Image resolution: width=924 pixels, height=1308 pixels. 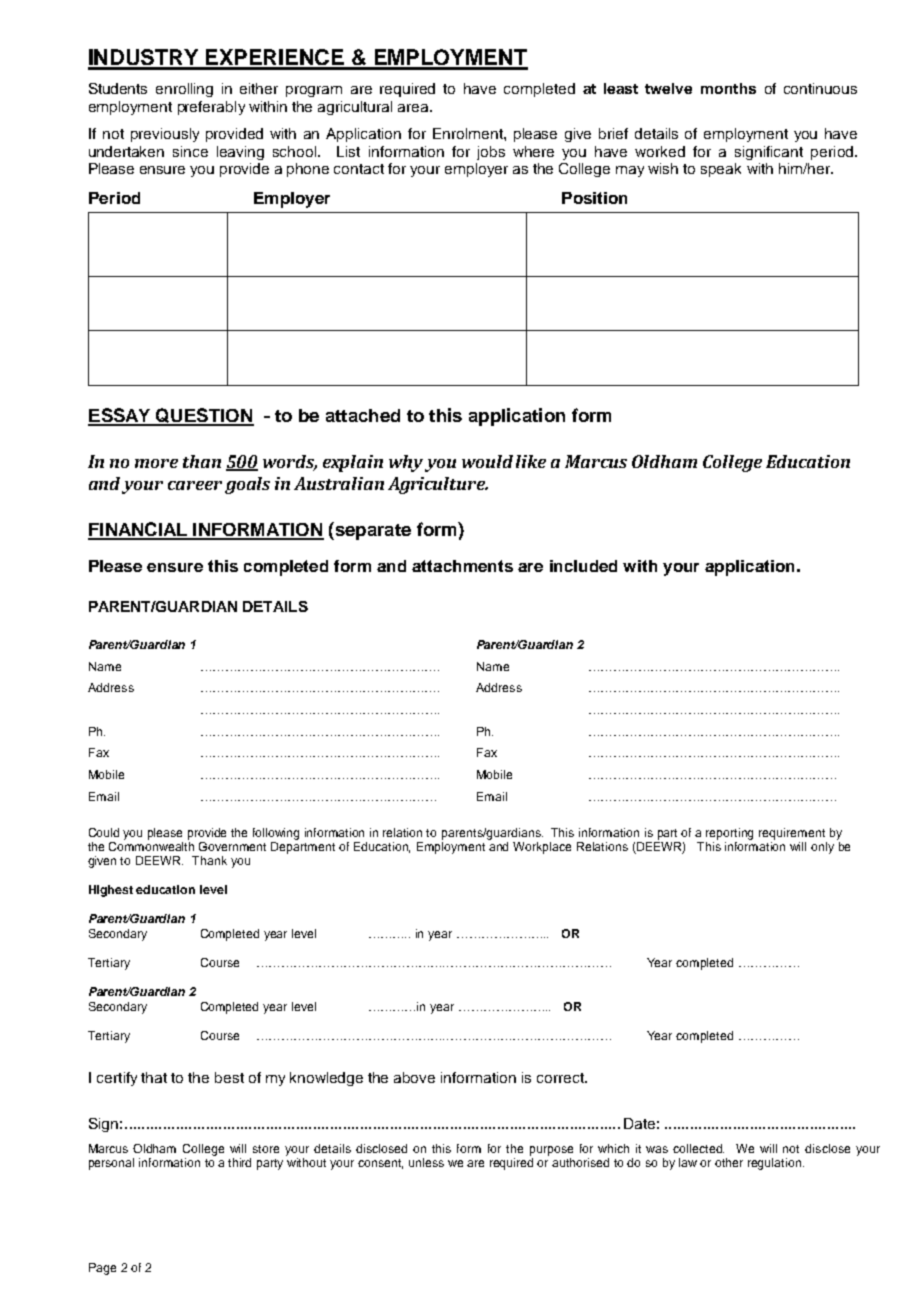 I want to click on previously, so click(x=165, y=135).
